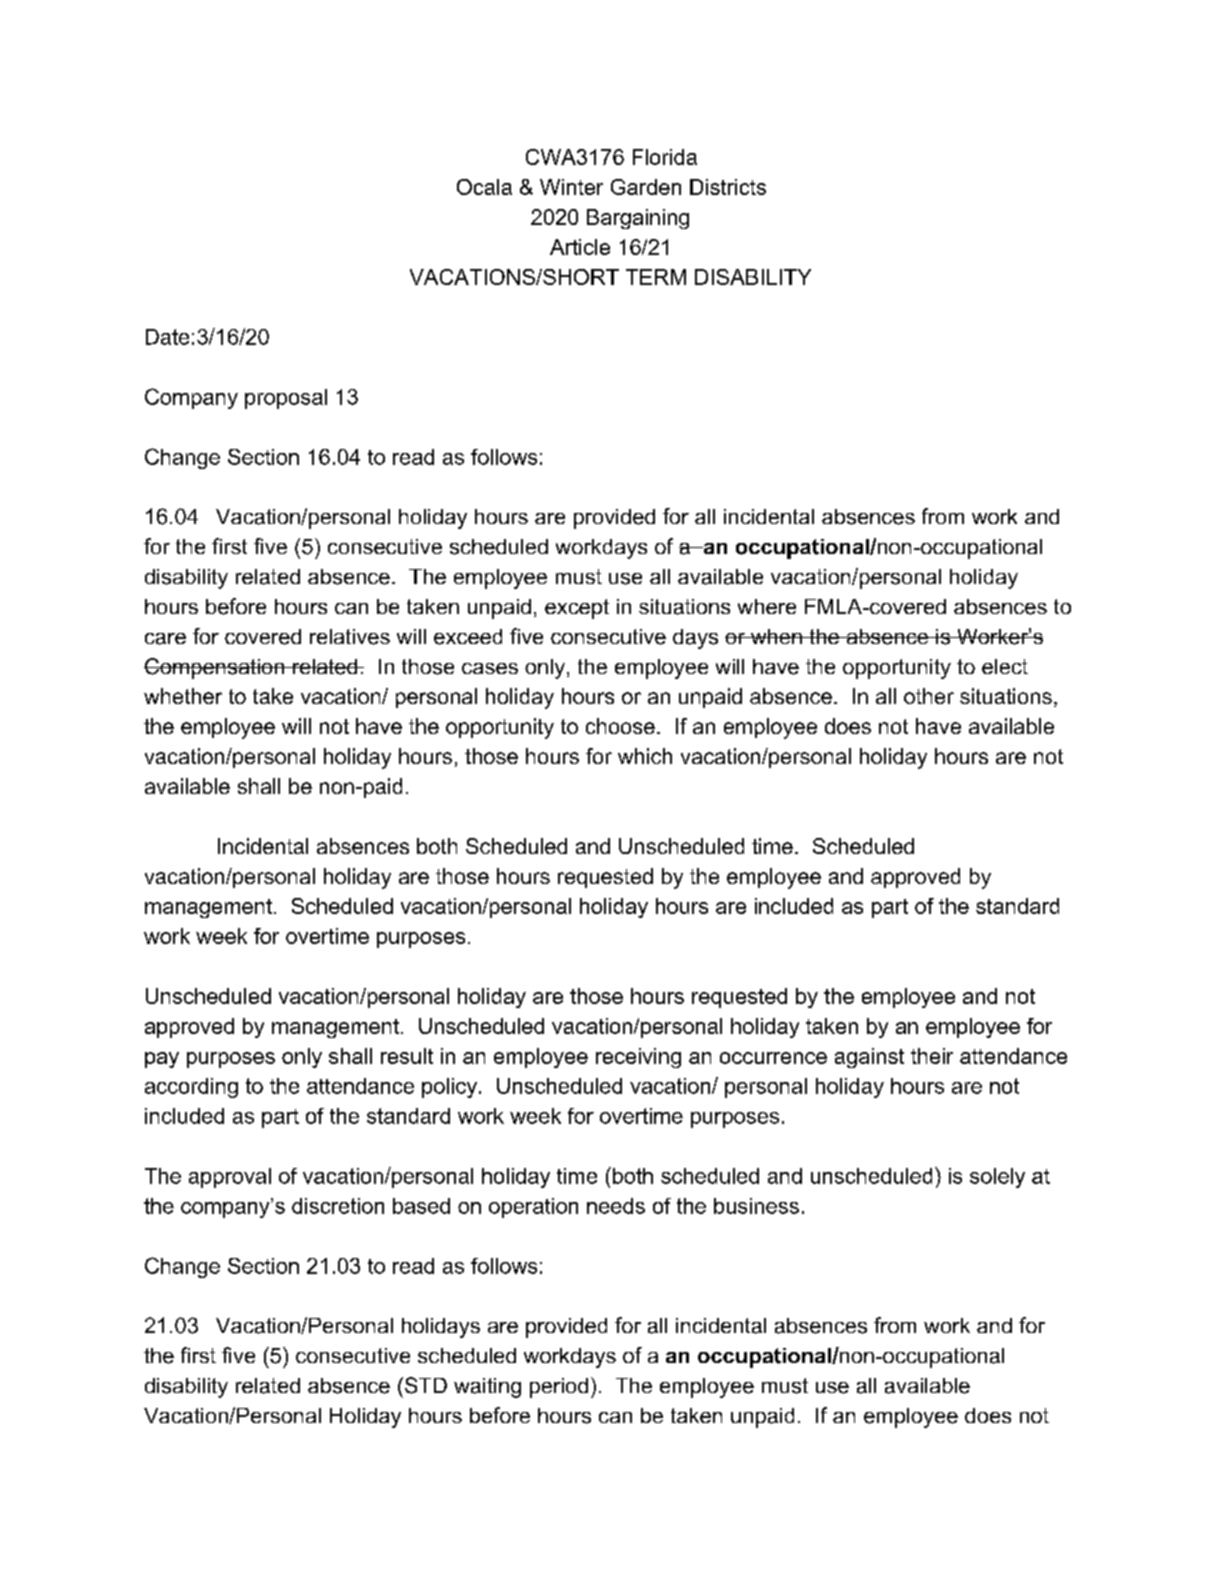  I want to click on STD, so click(424, 1385).
